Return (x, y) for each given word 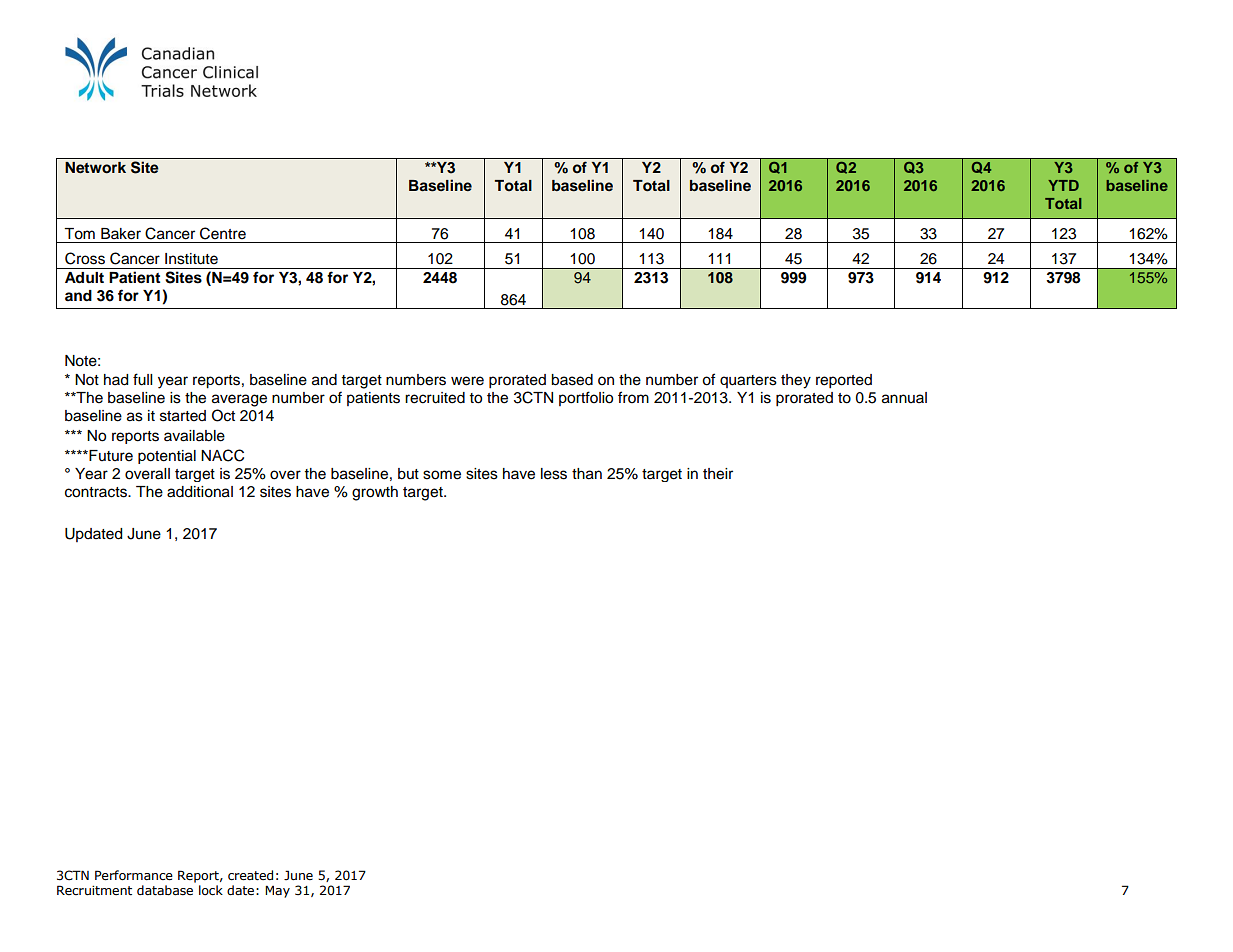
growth (375, 493)
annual (904, 398)
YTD (1063, 185)
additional (200, 492)
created (250, 875)
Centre (223, 233)
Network (95, 168)
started (183, 416)
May (277, 891)
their (718, 474)
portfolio (586, 398)
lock (211, 890)
